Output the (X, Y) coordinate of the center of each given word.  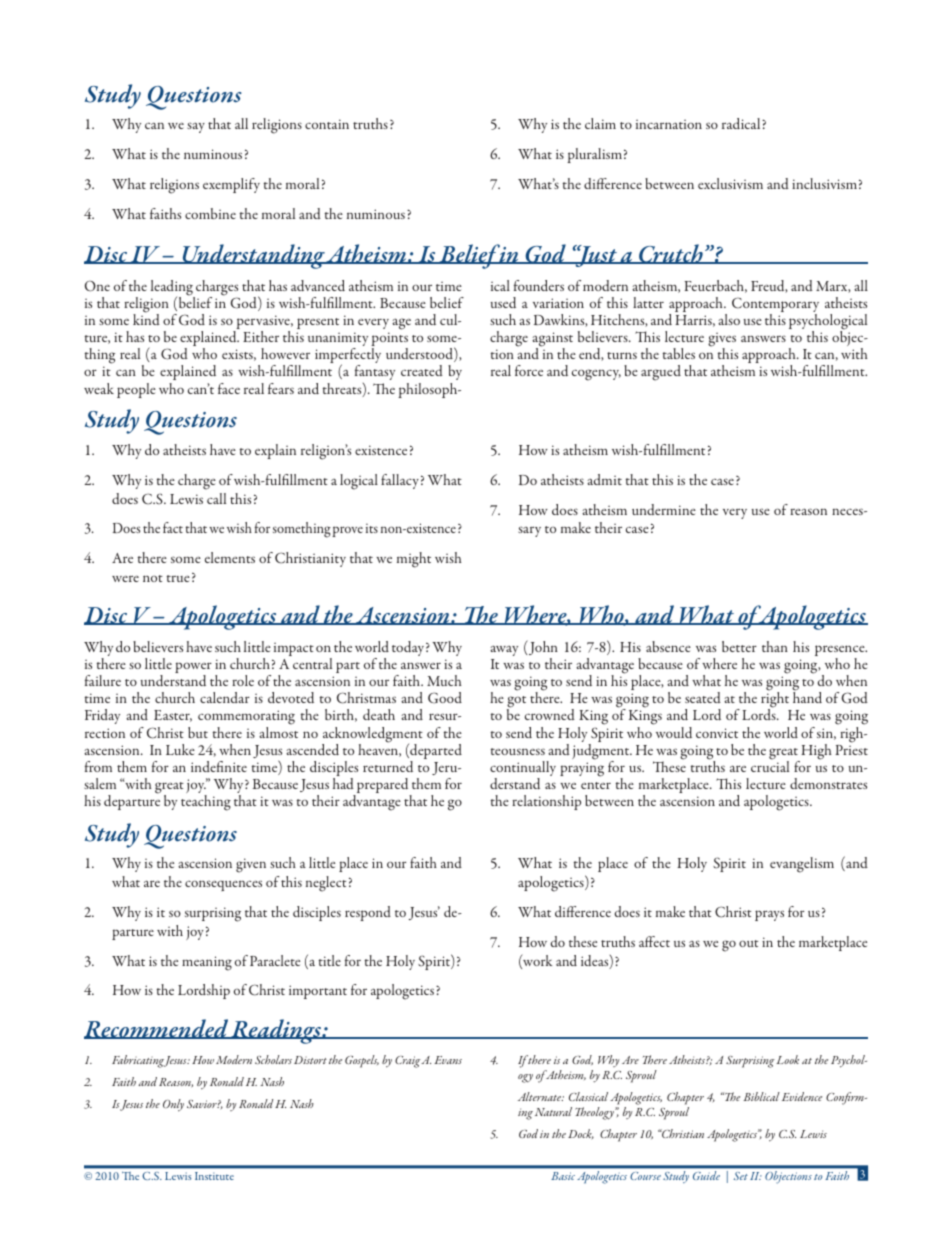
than (775, 646)
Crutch (671, 254)
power (193, 669)
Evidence (802, 1096)
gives (722, 341)
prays (769, 915)
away (504, 651)
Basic (563, 1176)
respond (368, 913)
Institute (214, 1176)
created (422, 370)
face (229, 388)
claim (600, 123)
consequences (223, 885)
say (196, 128)
